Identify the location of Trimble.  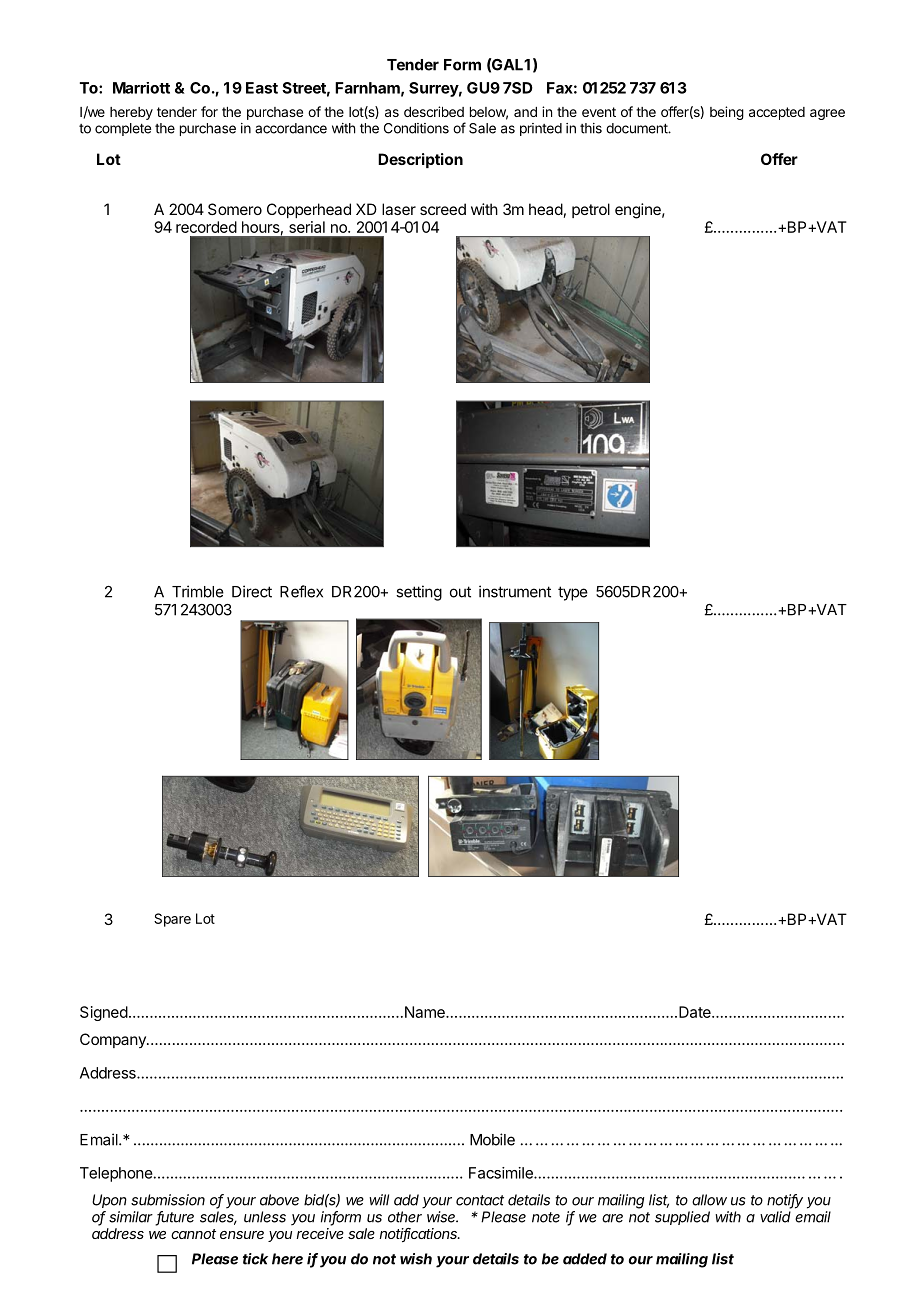
(198, 591).
